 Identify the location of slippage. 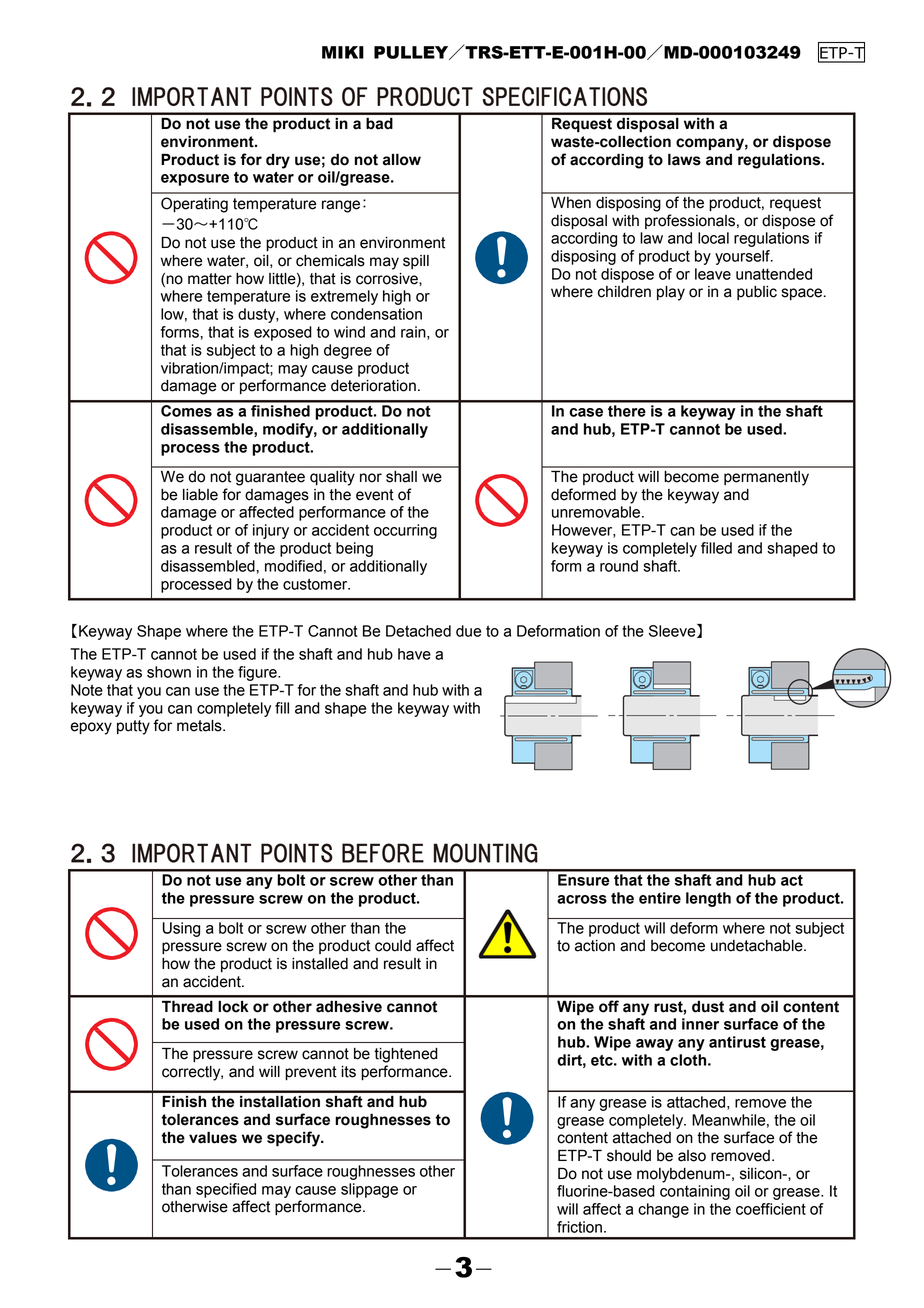
(369, 1190).
